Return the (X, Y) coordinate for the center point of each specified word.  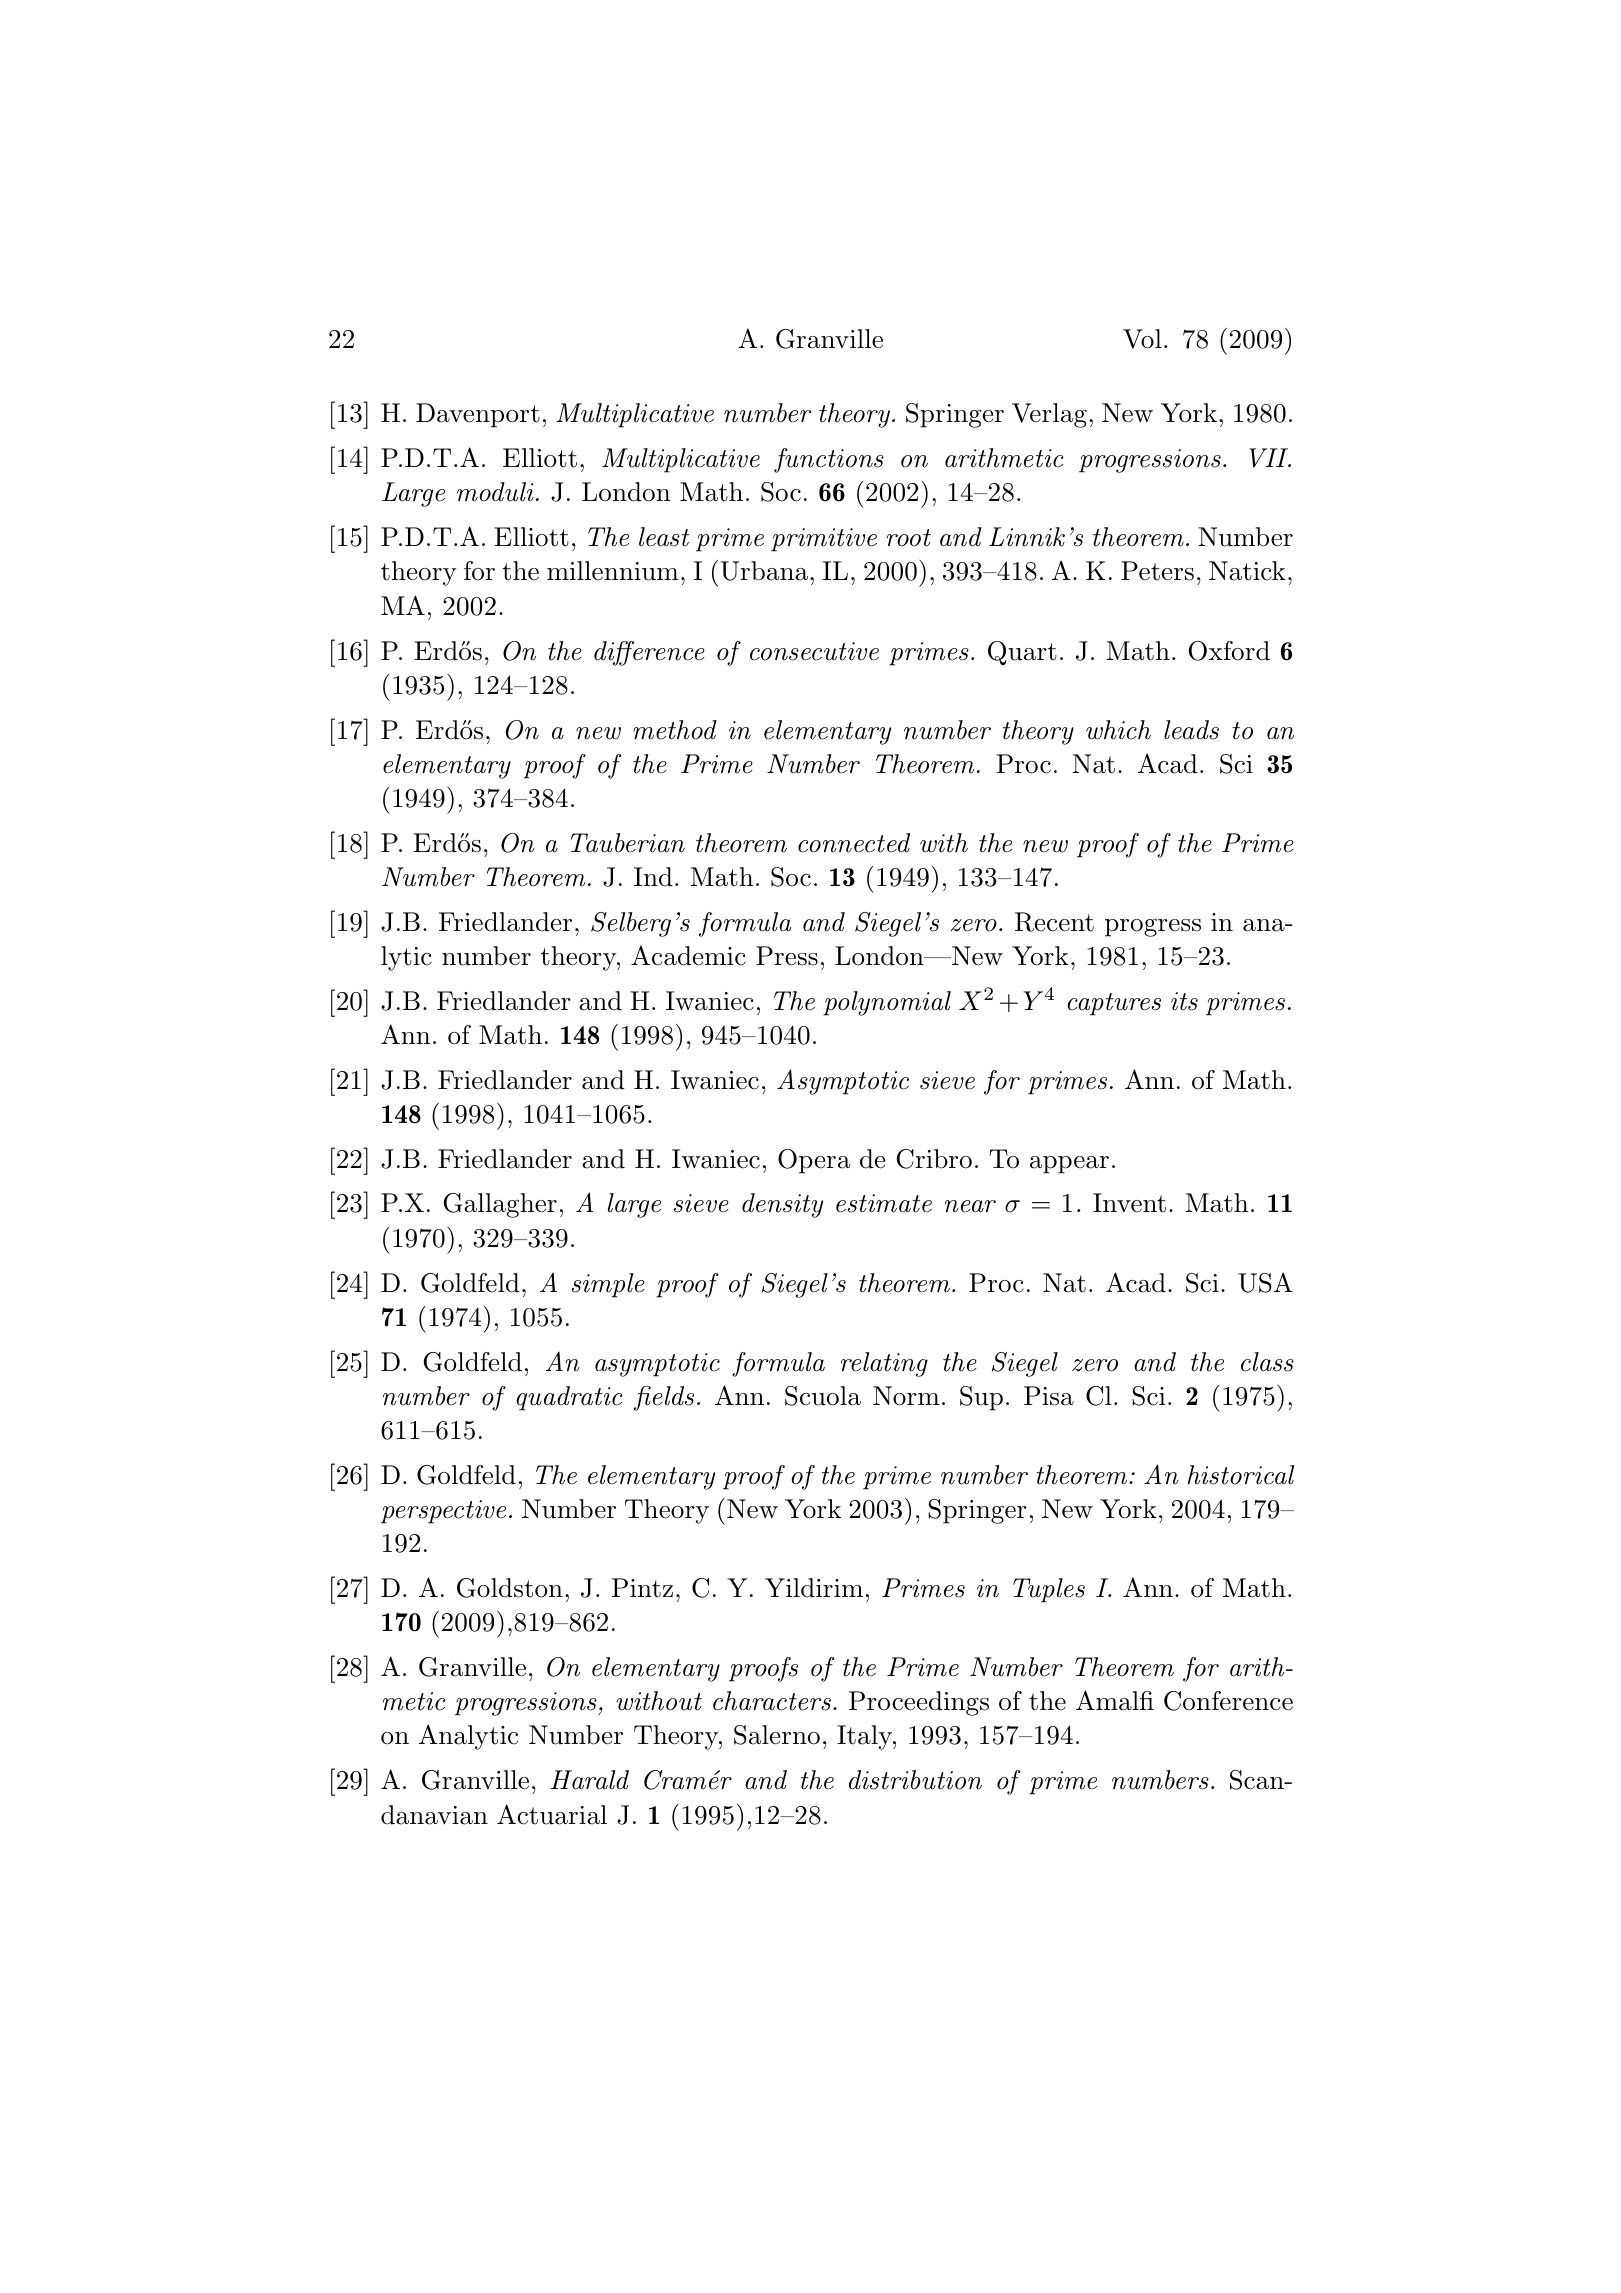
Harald (590, 1780)
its (1184, 1001)
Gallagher (500, 1205)
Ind (653, 877)
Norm (906, 1396)
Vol (1142, 339)
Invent (1129, 1203)
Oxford (1229, 651)
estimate (884, 1203)
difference (649, 653)
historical (1241, 1475)
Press (787, 956)
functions (829, 460)
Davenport (478, 415)
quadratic (569, 1398)
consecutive (814, 651)
